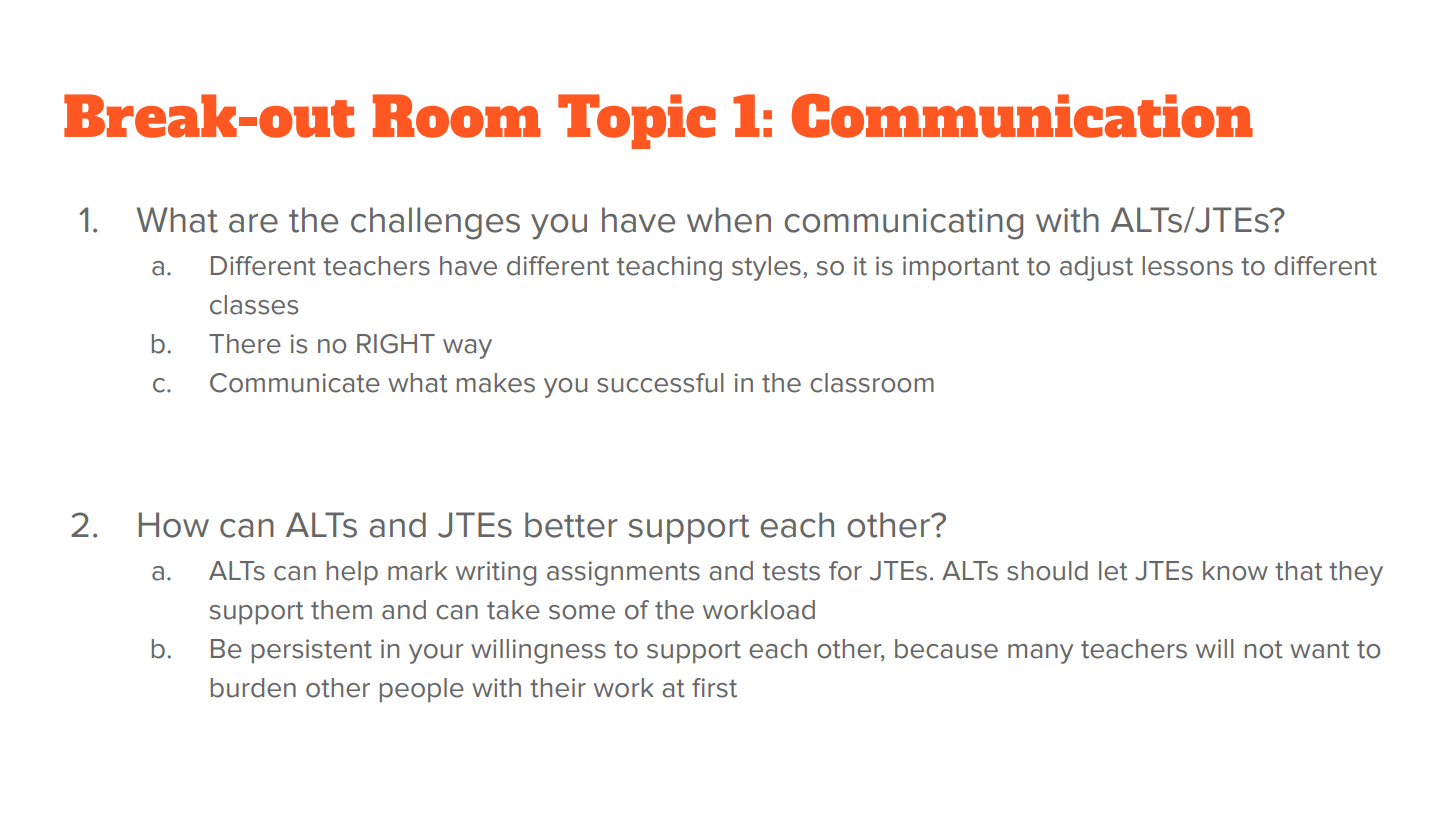 The image size is (1456, 819). Describe the element at coordinates (295, 383) in the page. I see `Communicate` at that location.
